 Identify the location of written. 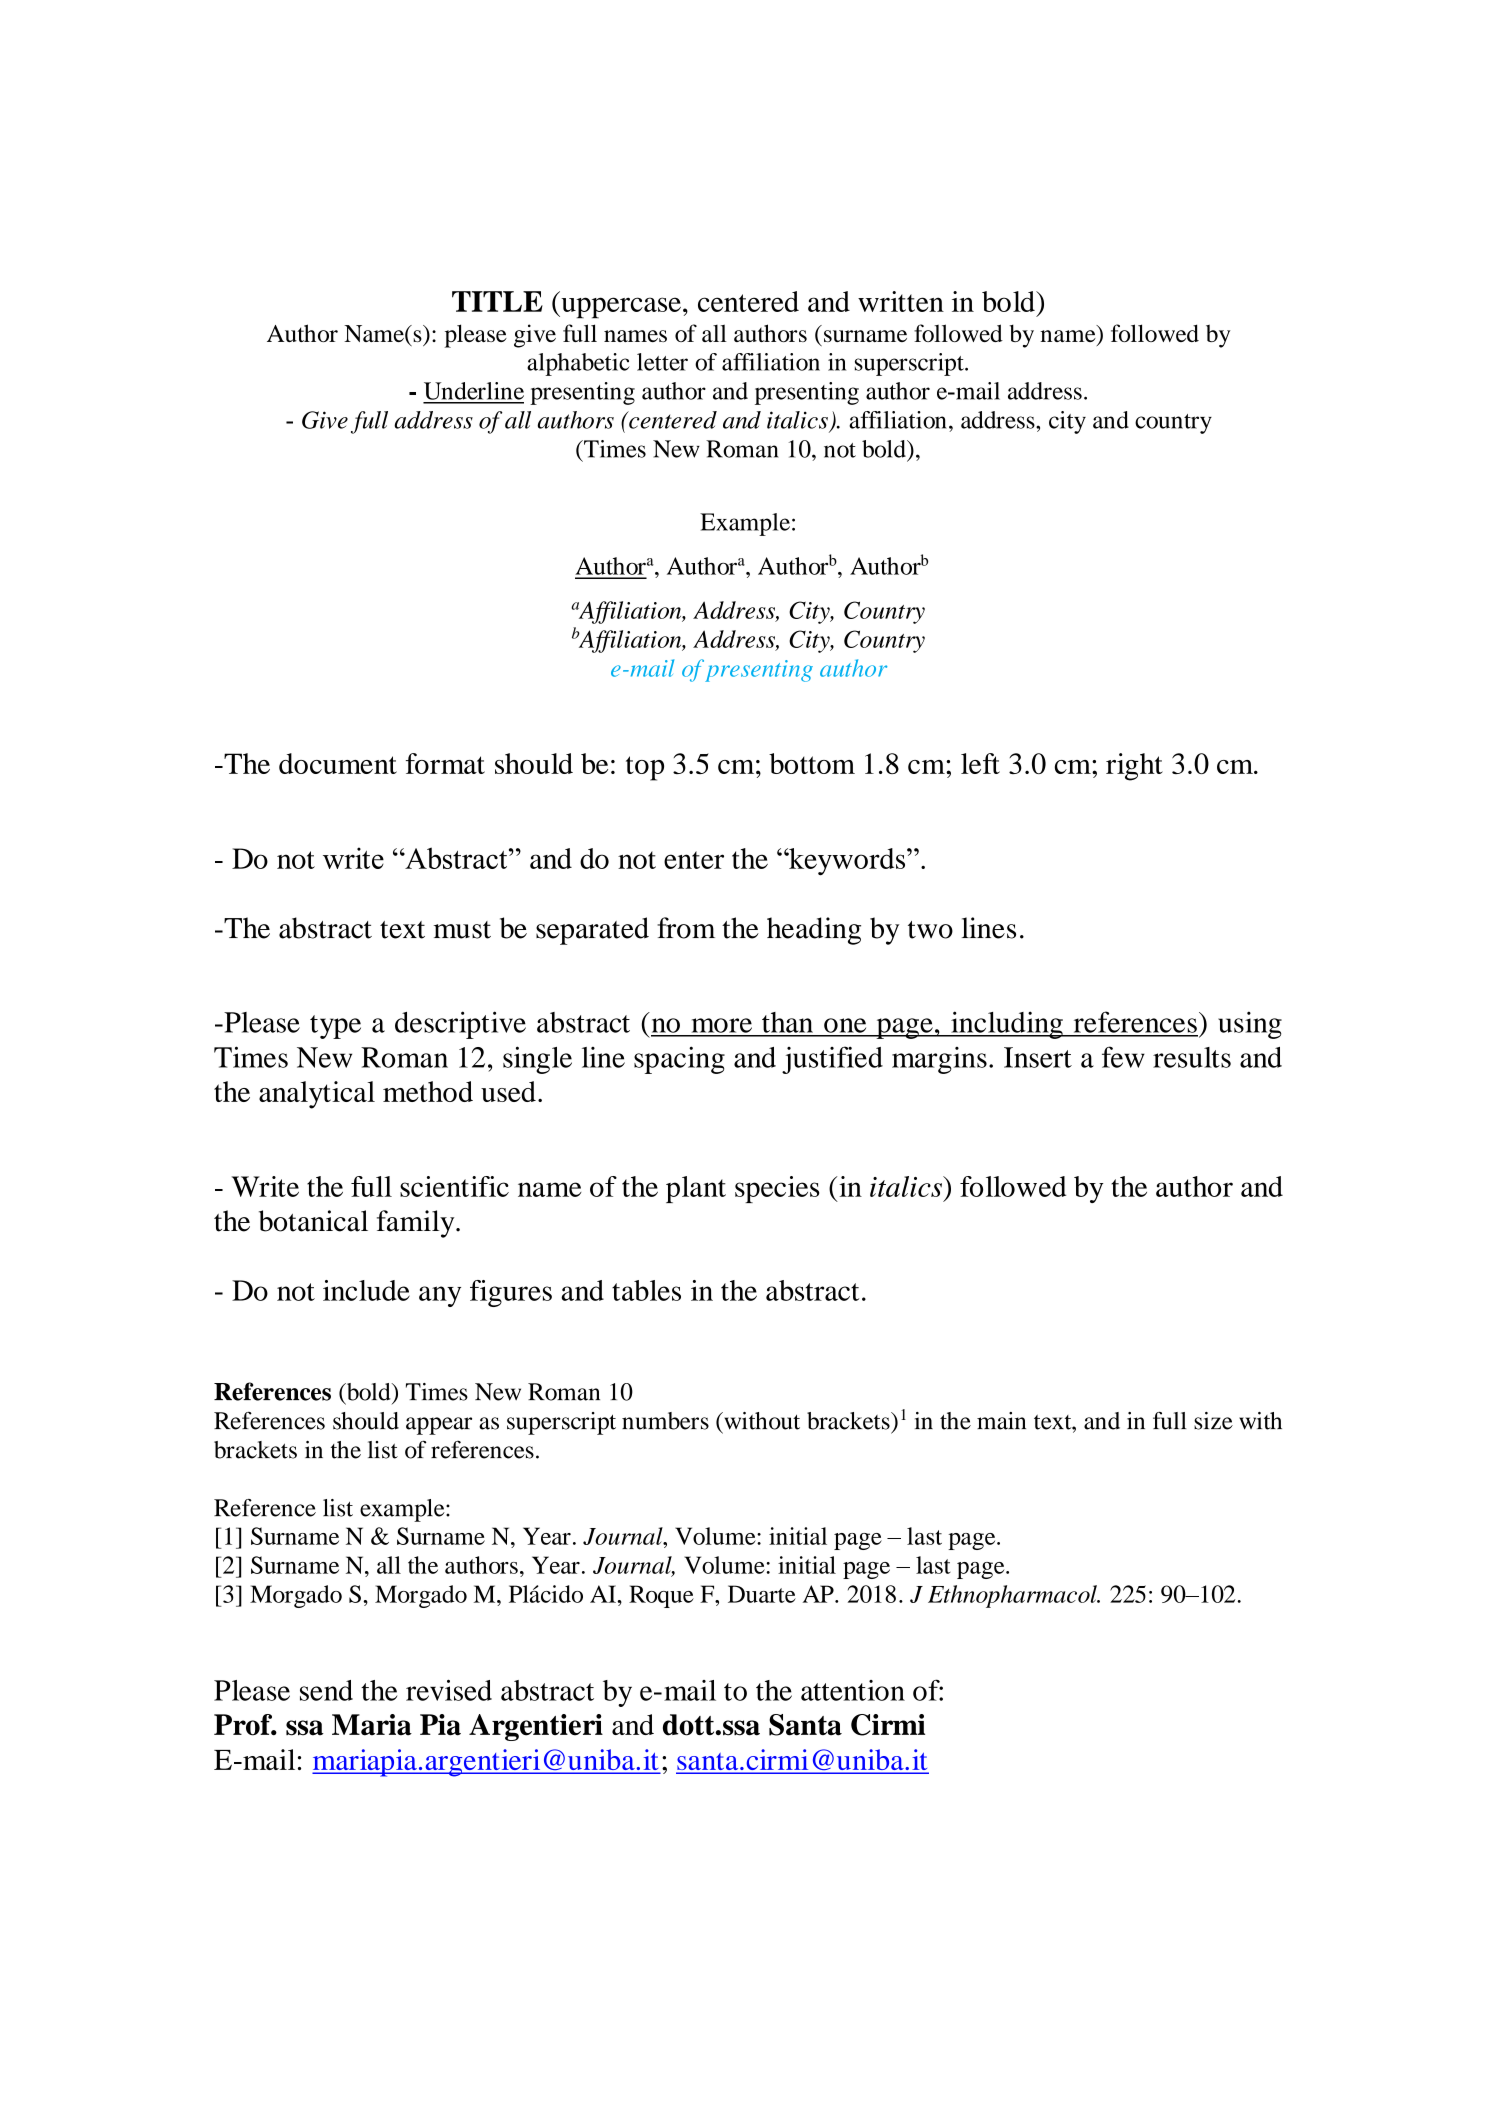
(901, 301).
